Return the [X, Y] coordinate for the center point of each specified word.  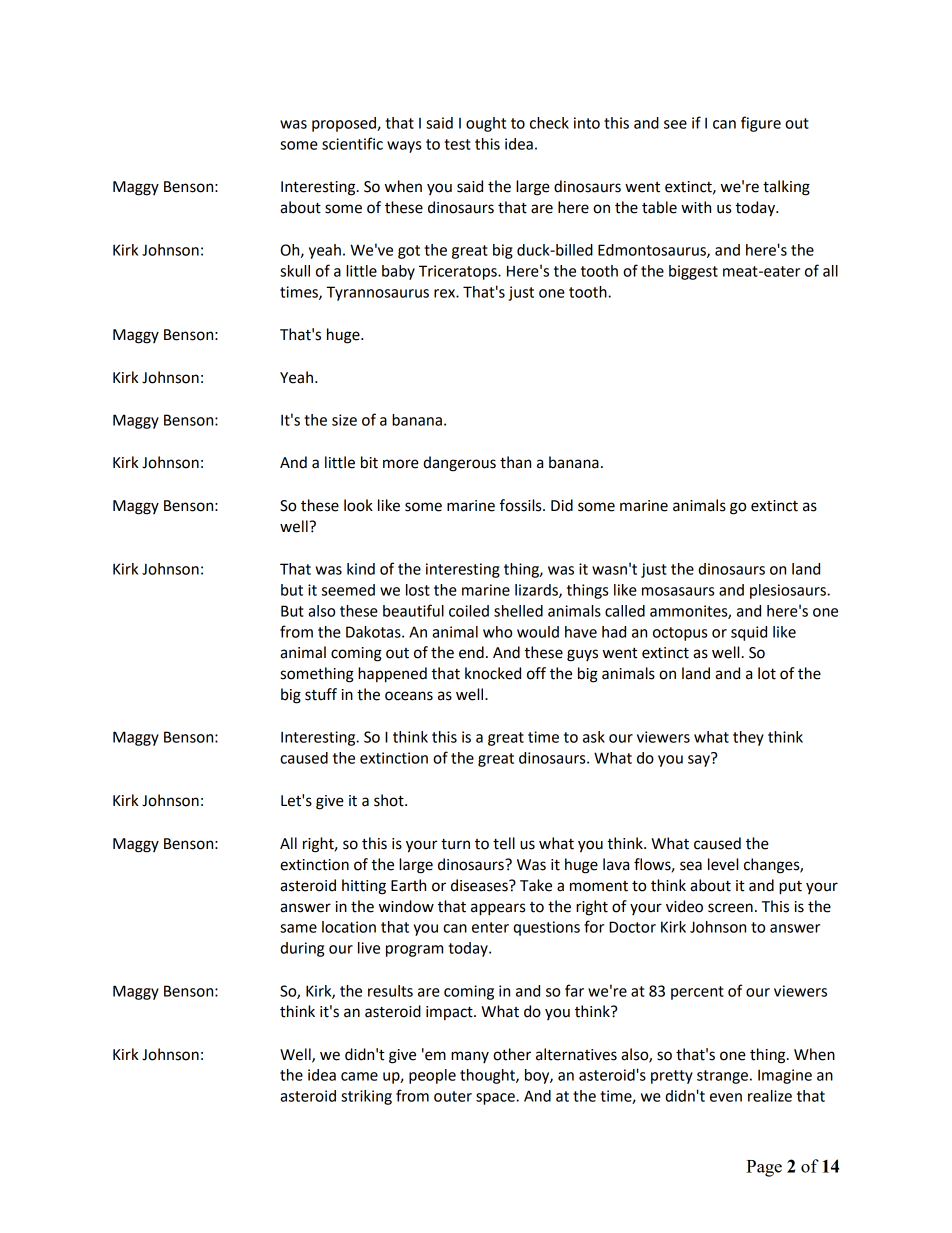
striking [366, 1097]
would [538, 632]
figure [761, 124]
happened [392, 675]
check [549, 123]
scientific [352, 143]
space [496, 1099]
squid [749, 633]
